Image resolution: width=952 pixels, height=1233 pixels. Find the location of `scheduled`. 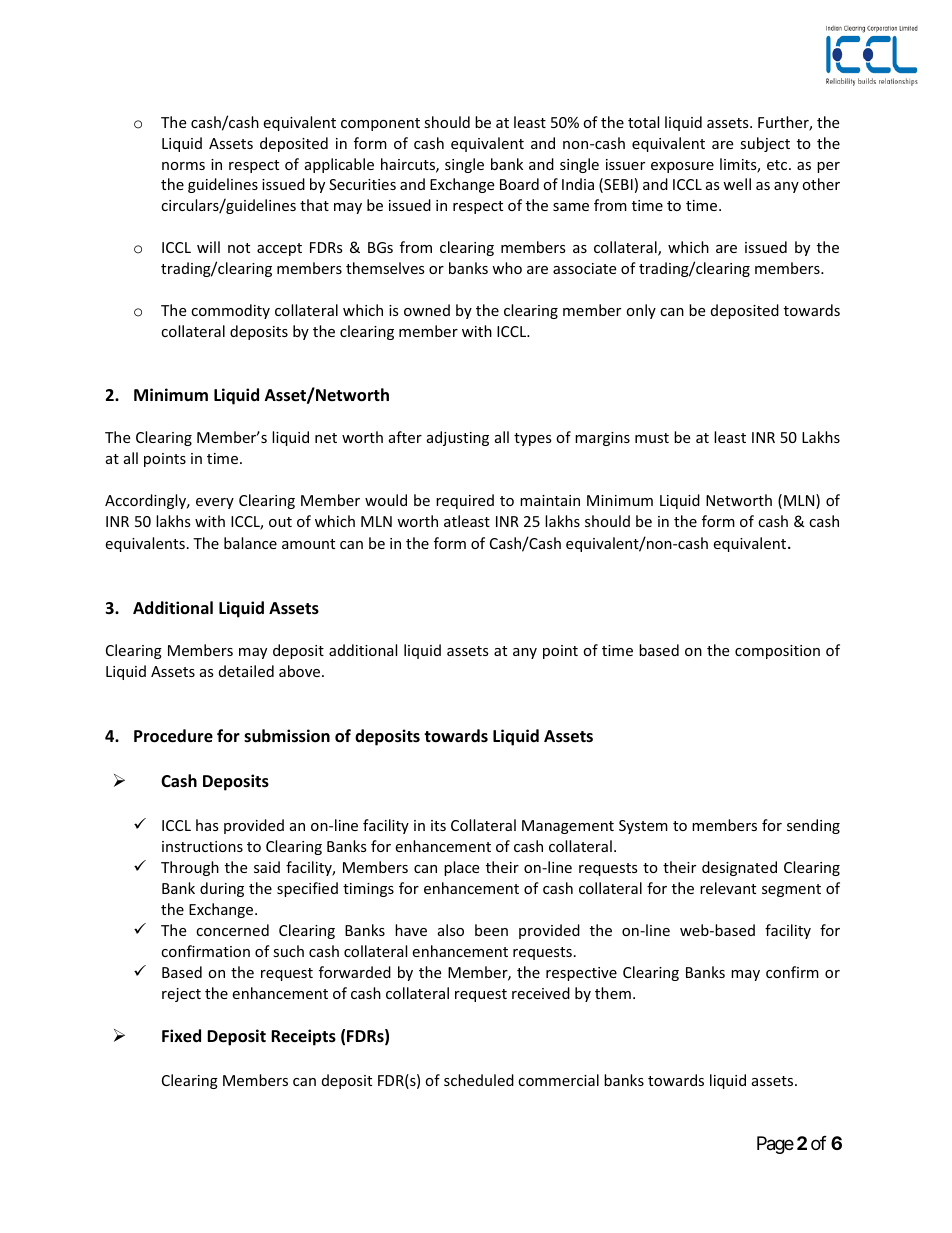

scheduled is located at coordinates (479, 1080).
